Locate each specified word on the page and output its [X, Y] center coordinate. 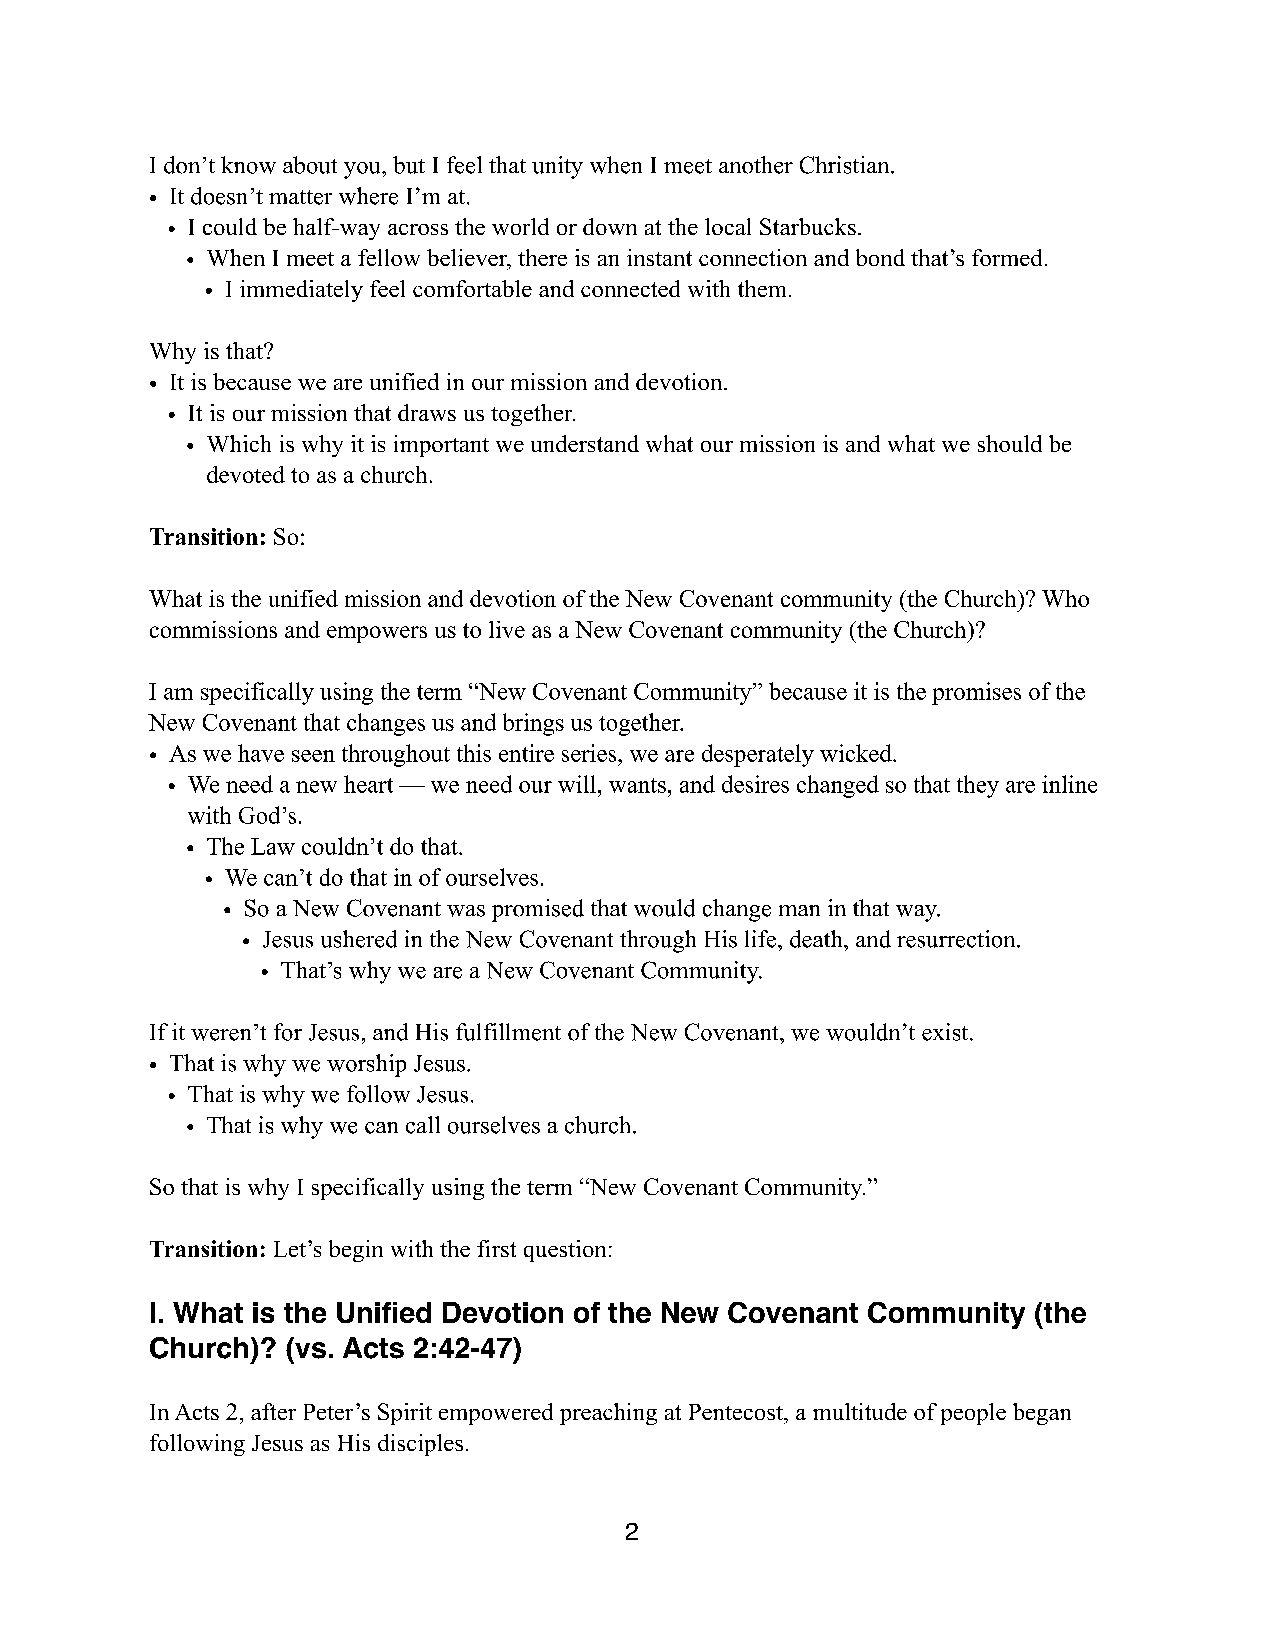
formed [1007, 257]
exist [946, 1032]
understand [585, 443]
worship [366, 1065]
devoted [246, 474]
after [273, 1411]
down [610, 226]
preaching [608, 1414]
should [1010, 443]
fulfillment [508, 1032]
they [978, 786]
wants [637, 785]
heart [368, 784]
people [973, 1414]
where [368, 196]
